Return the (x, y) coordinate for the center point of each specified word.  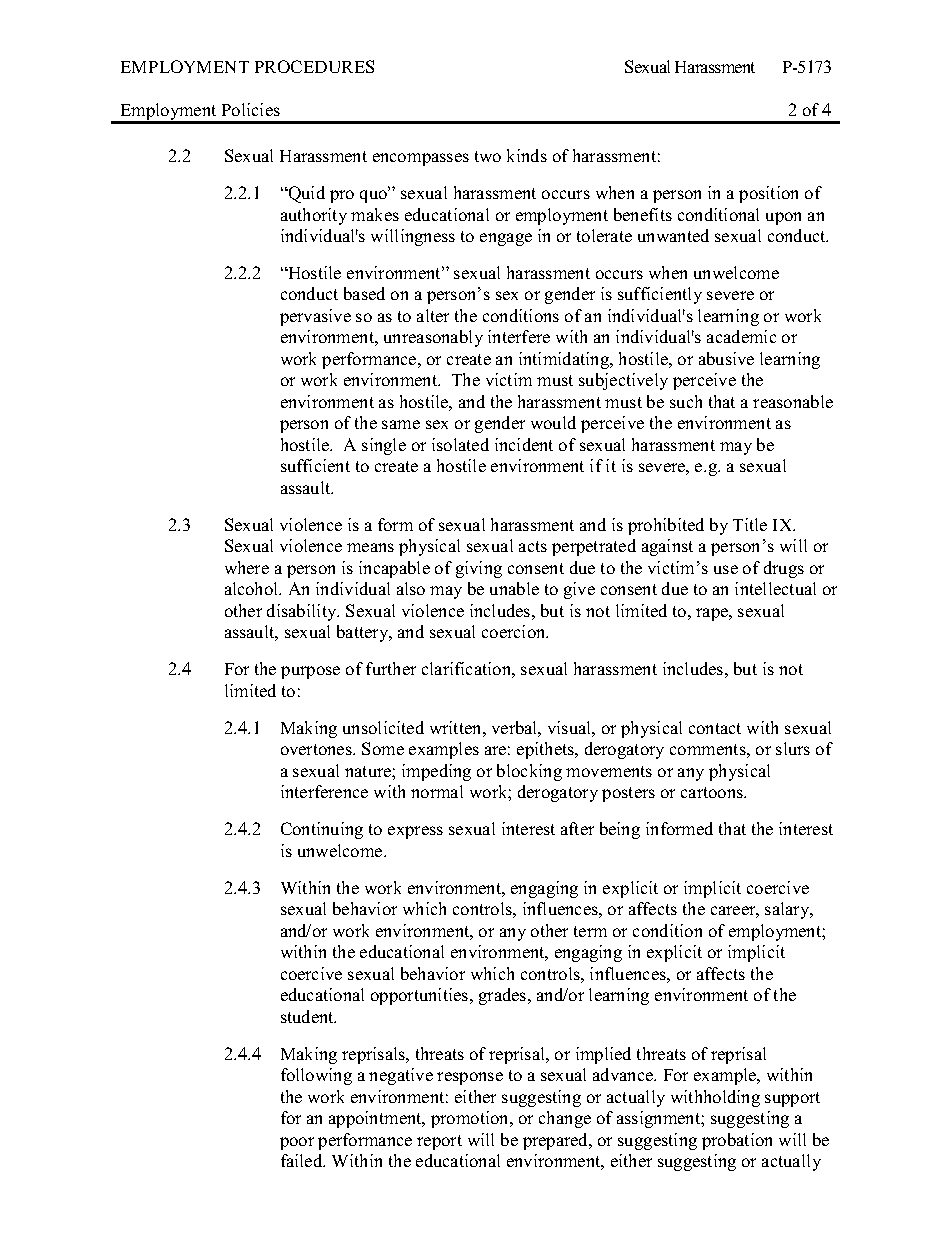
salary (788, 910)
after (577, 828)
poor (297, 1143)
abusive (726, 358)
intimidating (565, 360)
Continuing (322, 830)
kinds (527, 155)
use (726, 569)
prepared (557, 1141)
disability (303, 612)
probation (737, 1141)
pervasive (315, 317)
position (768, 194)
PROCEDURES (314, 66)
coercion (515, 631)
